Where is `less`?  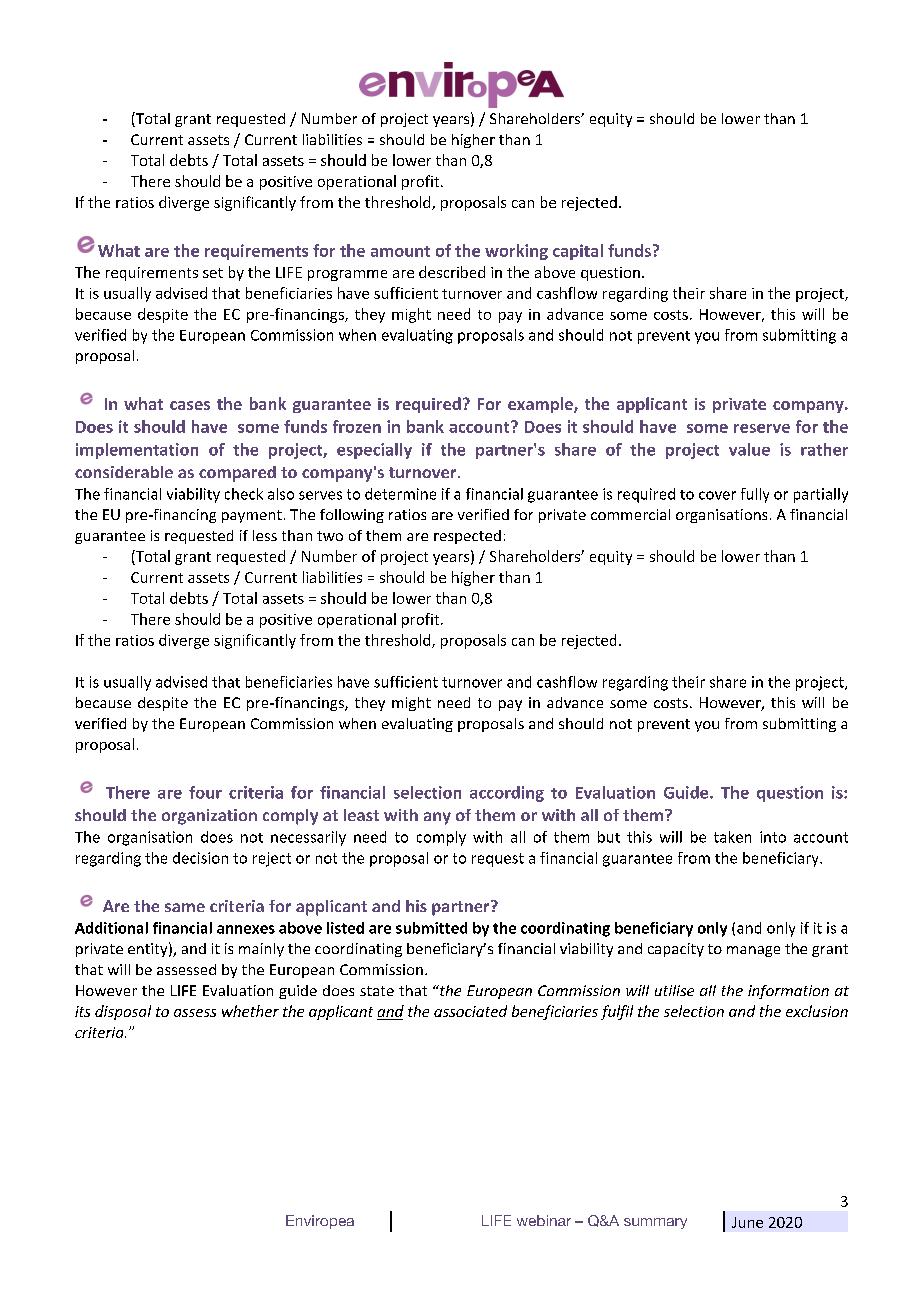 less is located at coordinates (265, 535).
